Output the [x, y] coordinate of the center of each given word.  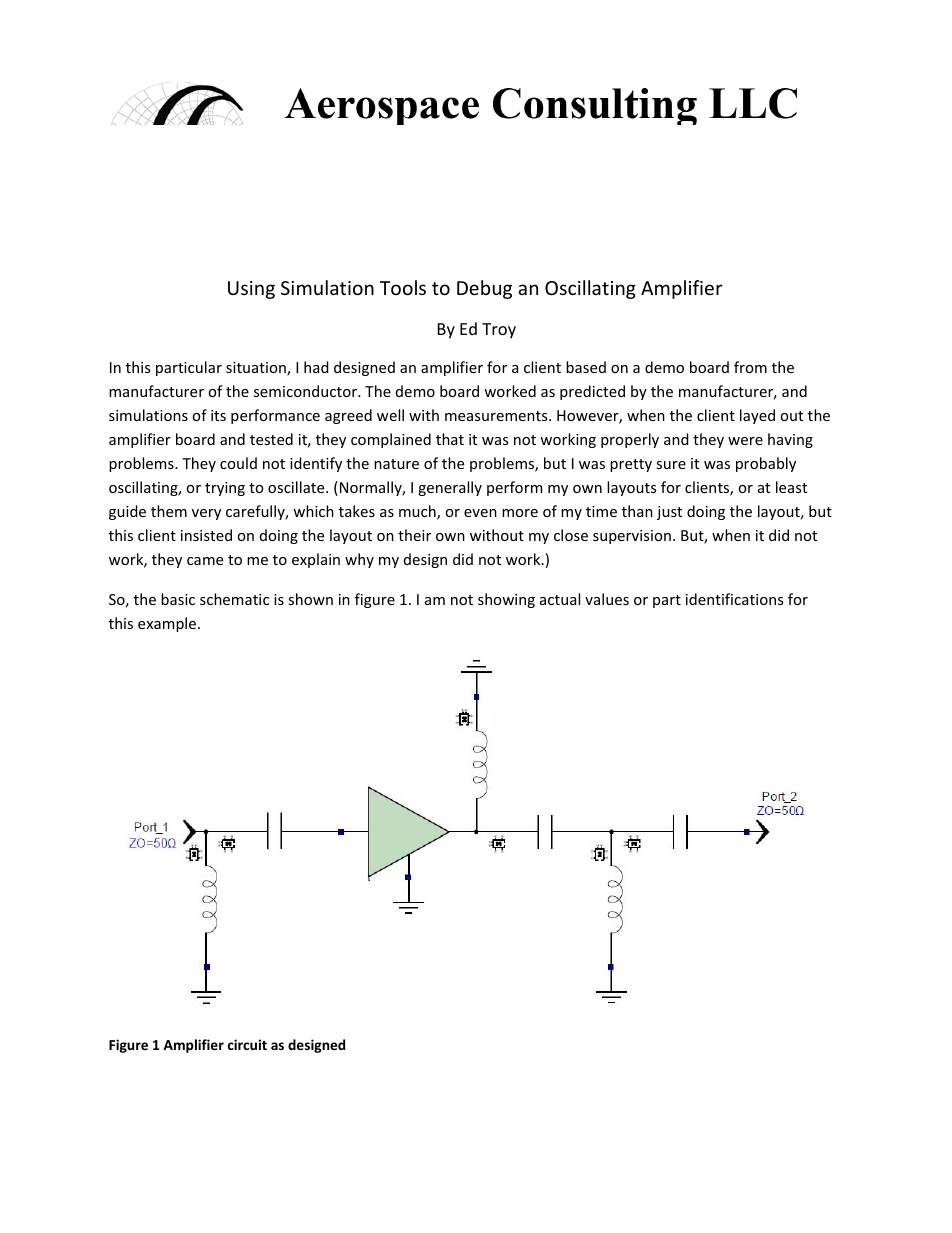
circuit [247, 1044]
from [750, 367]
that [450, 439]
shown [310, 599]
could [238, 463]
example [168, 624]
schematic [234, 599]
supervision [632, 537]
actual [560, 599]
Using [251, 290]
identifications [734, 599]
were [745, 441]
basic [178, 599]
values [607, 599]
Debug [484, 289]
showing [506, 600]
